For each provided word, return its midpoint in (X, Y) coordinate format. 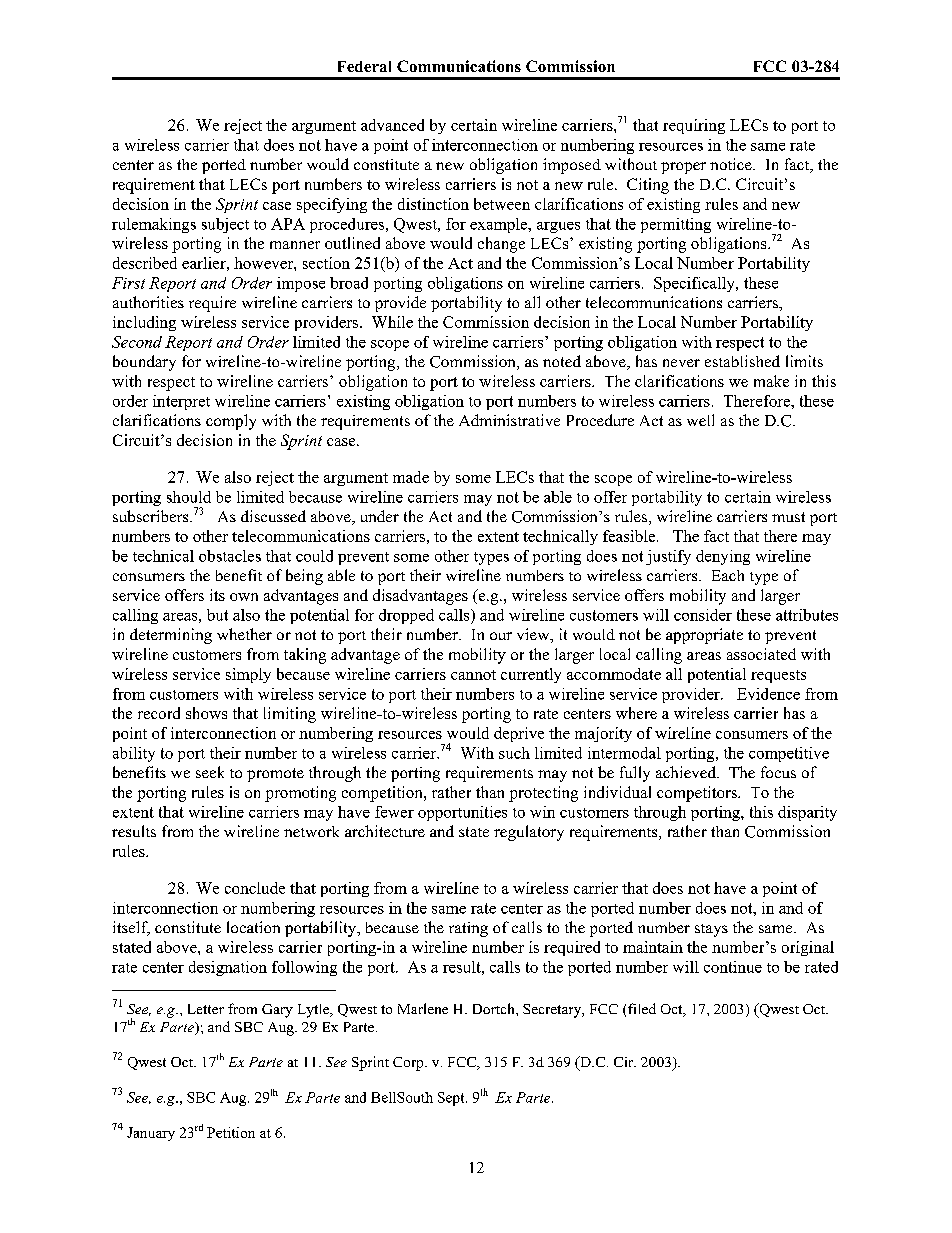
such (514, 753)
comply (231, 422)
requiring (694, 126)
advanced (392, 125)
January (151, 1134)
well (700, 420)
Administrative (509, 420)
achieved (687, 772)
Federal (364, 66)
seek (210, 772)
